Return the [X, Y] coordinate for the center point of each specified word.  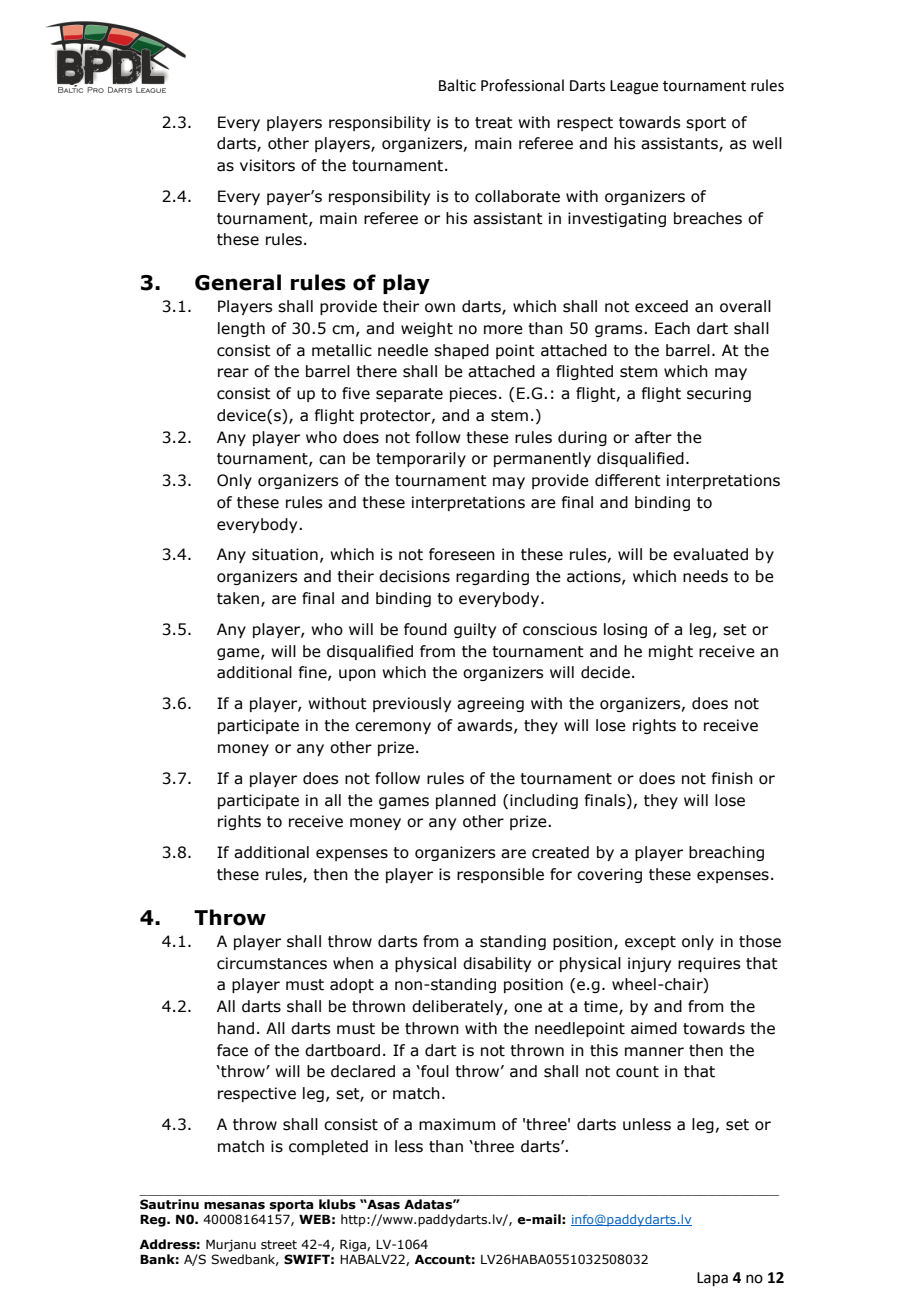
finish [732, 778]
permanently [542, 459]
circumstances [272, 963]
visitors [267, 165]
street [279, 1244]
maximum [457, 1124]
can [332, 460]
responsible [500, 875]
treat [494, 123]
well [767, 143]
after [653, 437]
